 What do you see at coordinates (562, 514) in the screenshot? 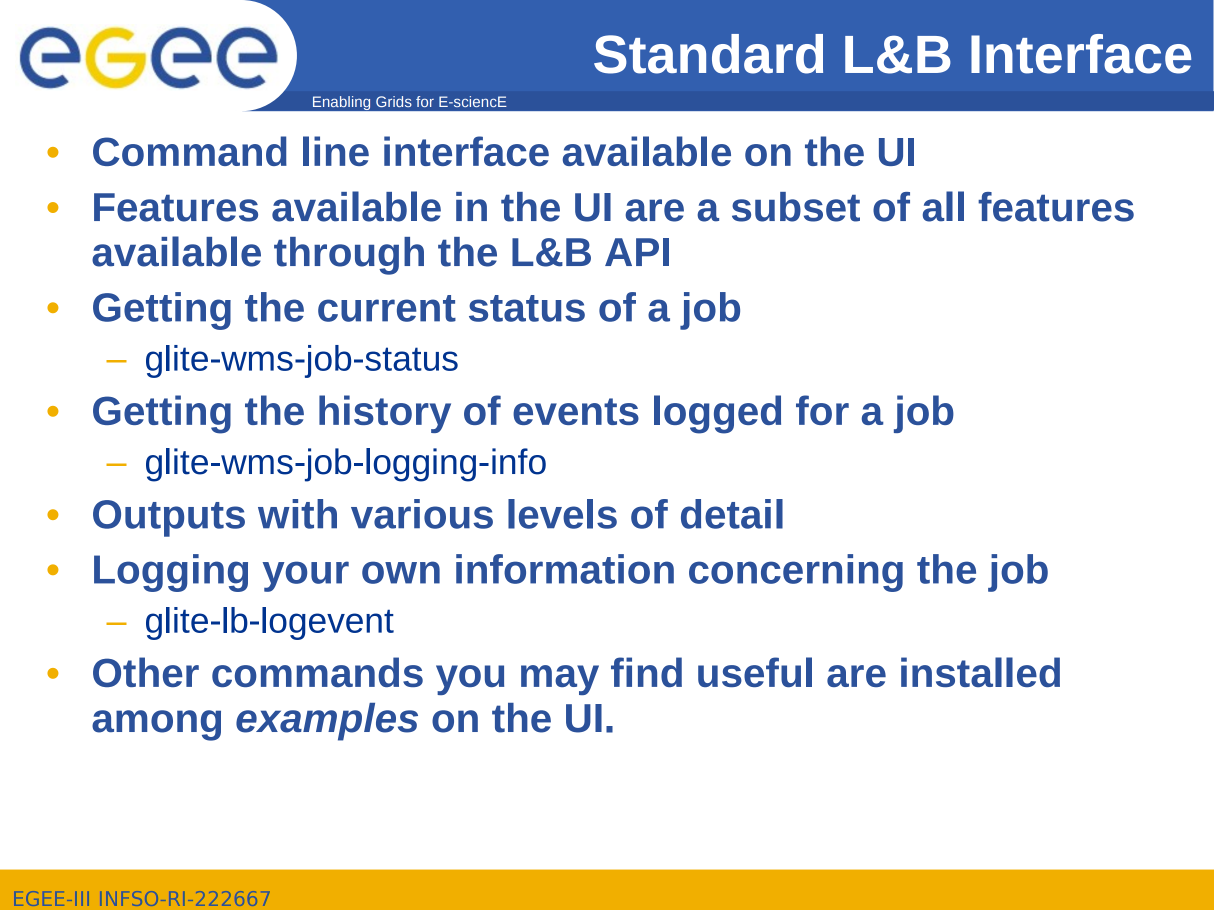
I see `levels` at bounding box center [562, 514].
